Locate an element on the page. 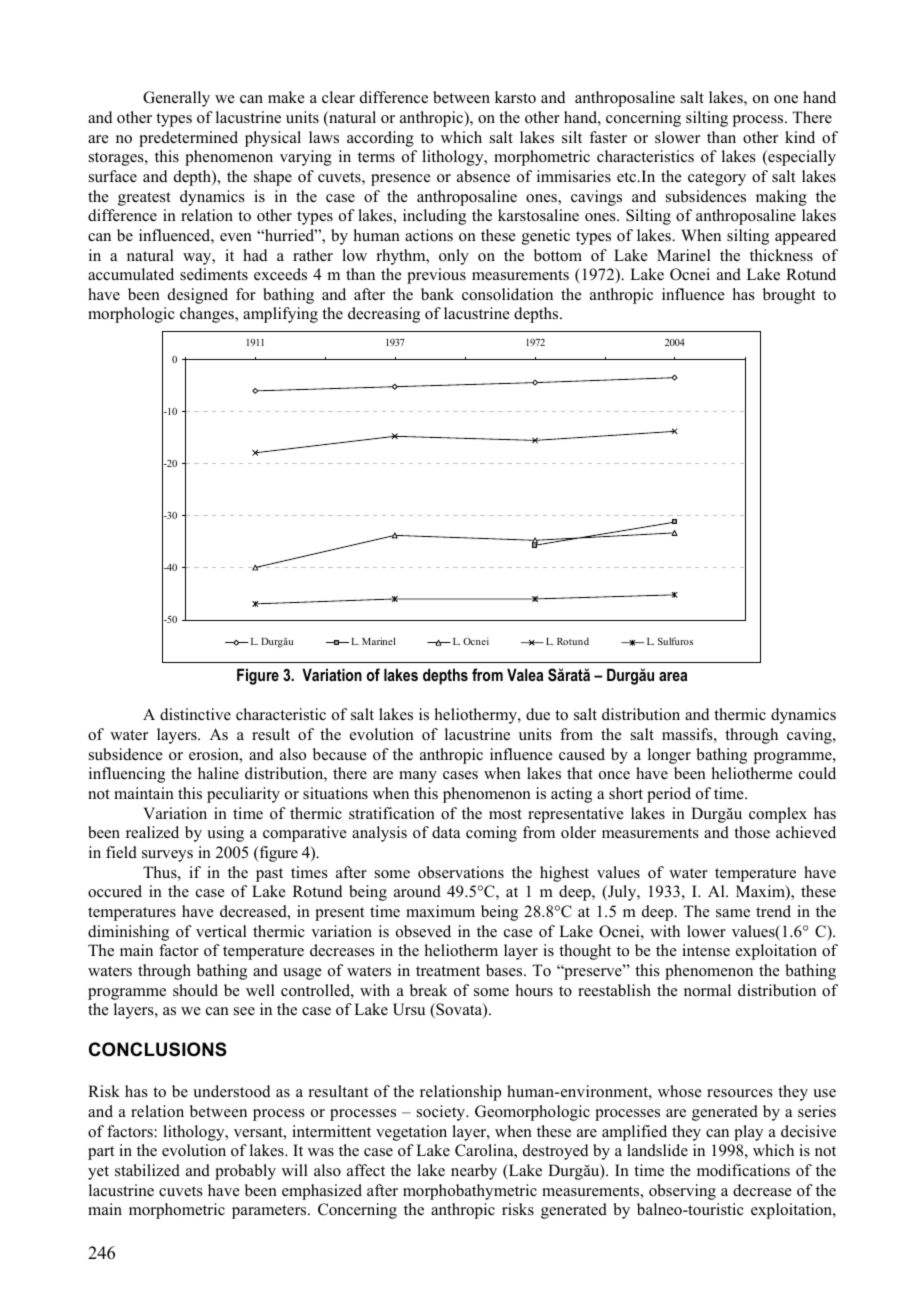  intense is located at coordinates (706, 950).
